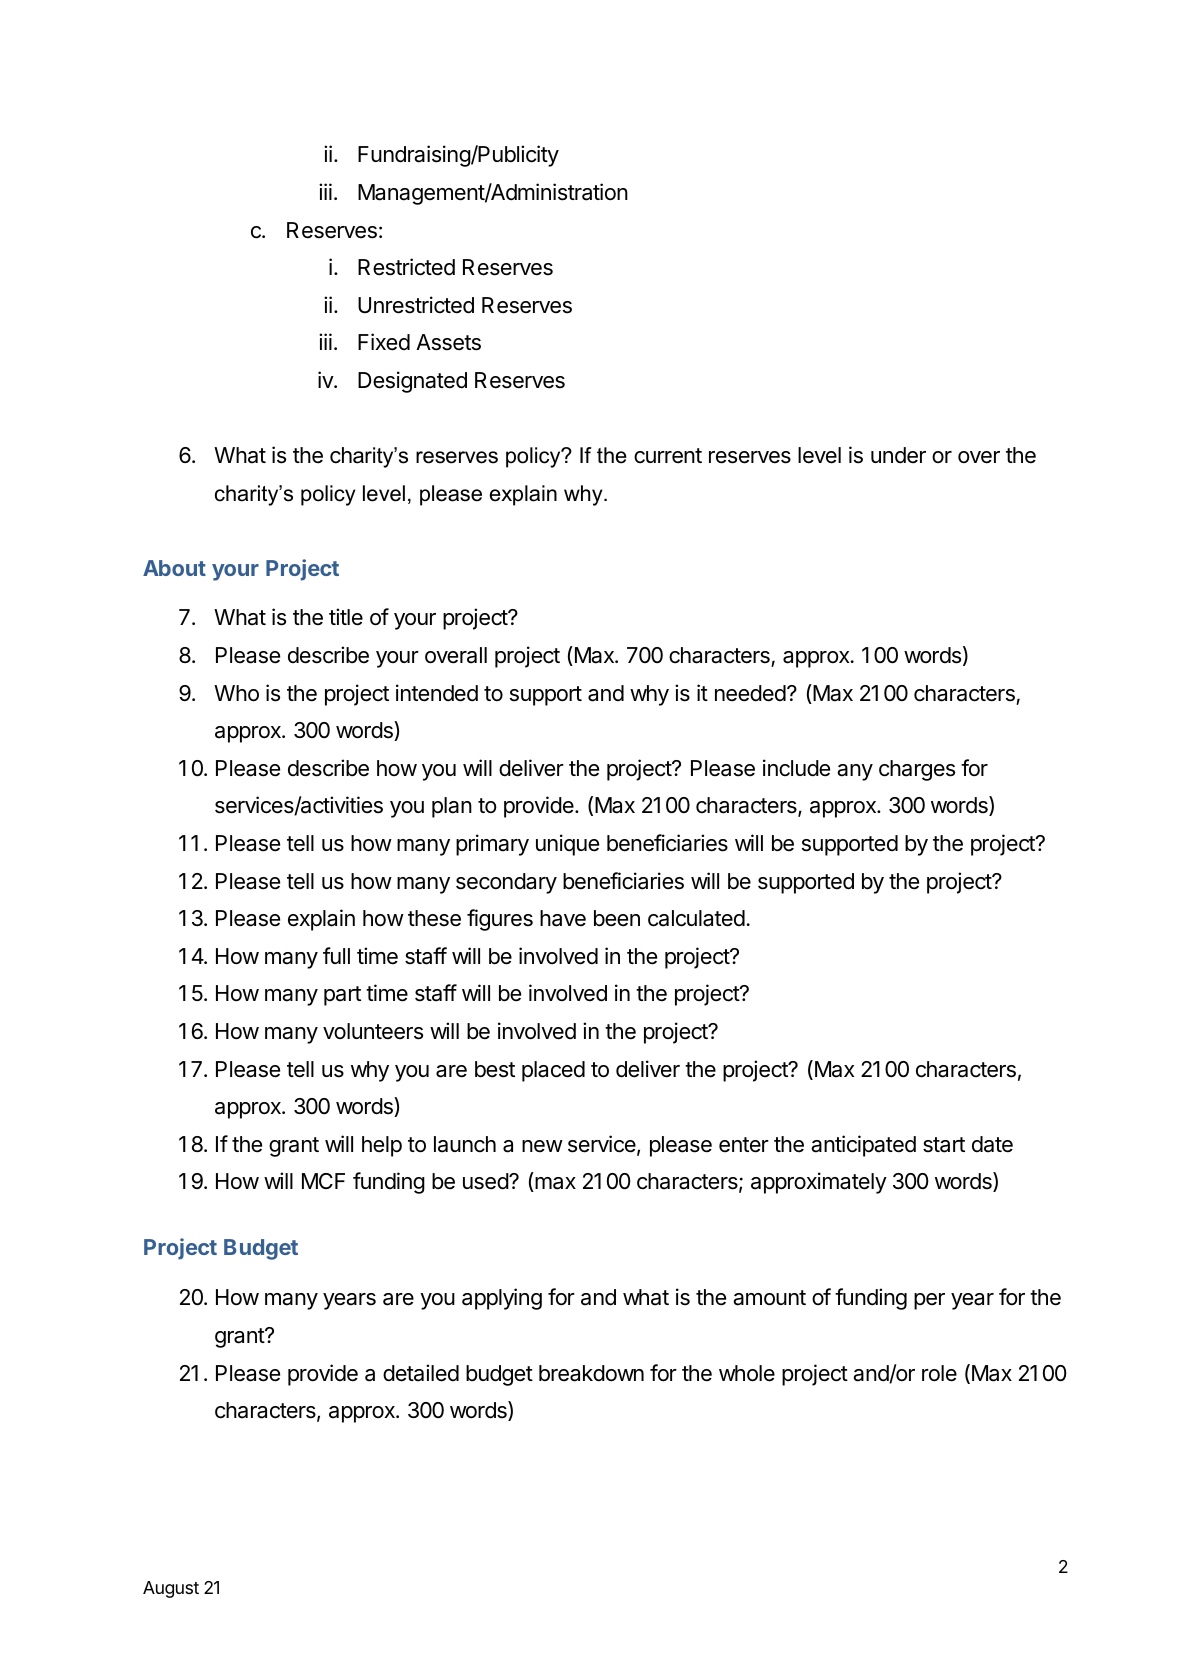 Image resolution: width=1180 pixels, height=1668 pixels. I want to click on full, so click(336, 955).
